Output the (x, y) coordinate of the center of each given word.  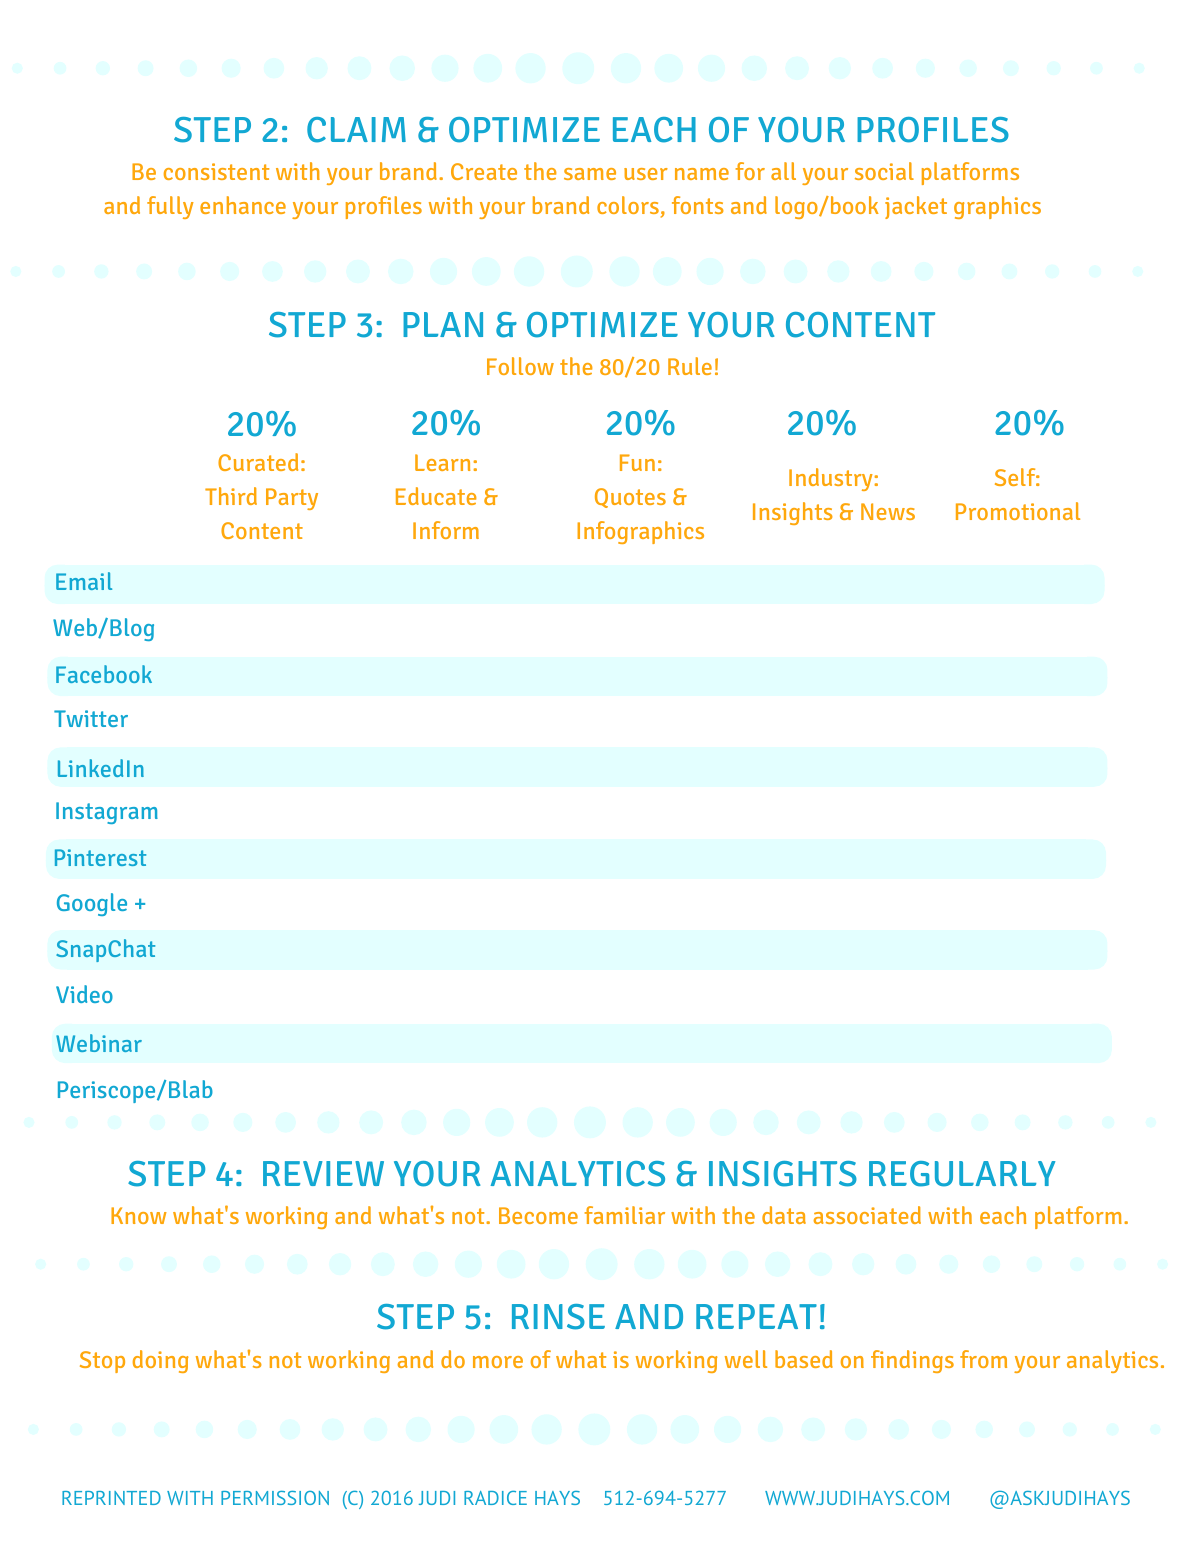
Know (139, 1215)
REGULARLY (962, 1174)
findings (912, 1361)
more (498, 1362)
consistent (216, 171)
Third (231, 496)
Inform (446, 530)
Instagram (107, 813)
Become (538, 1215)
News (888, 511)
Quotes (630, 498)
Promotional (1018, 511)
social (884, 171)
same (590, 174)
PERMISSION (275, 1498)
